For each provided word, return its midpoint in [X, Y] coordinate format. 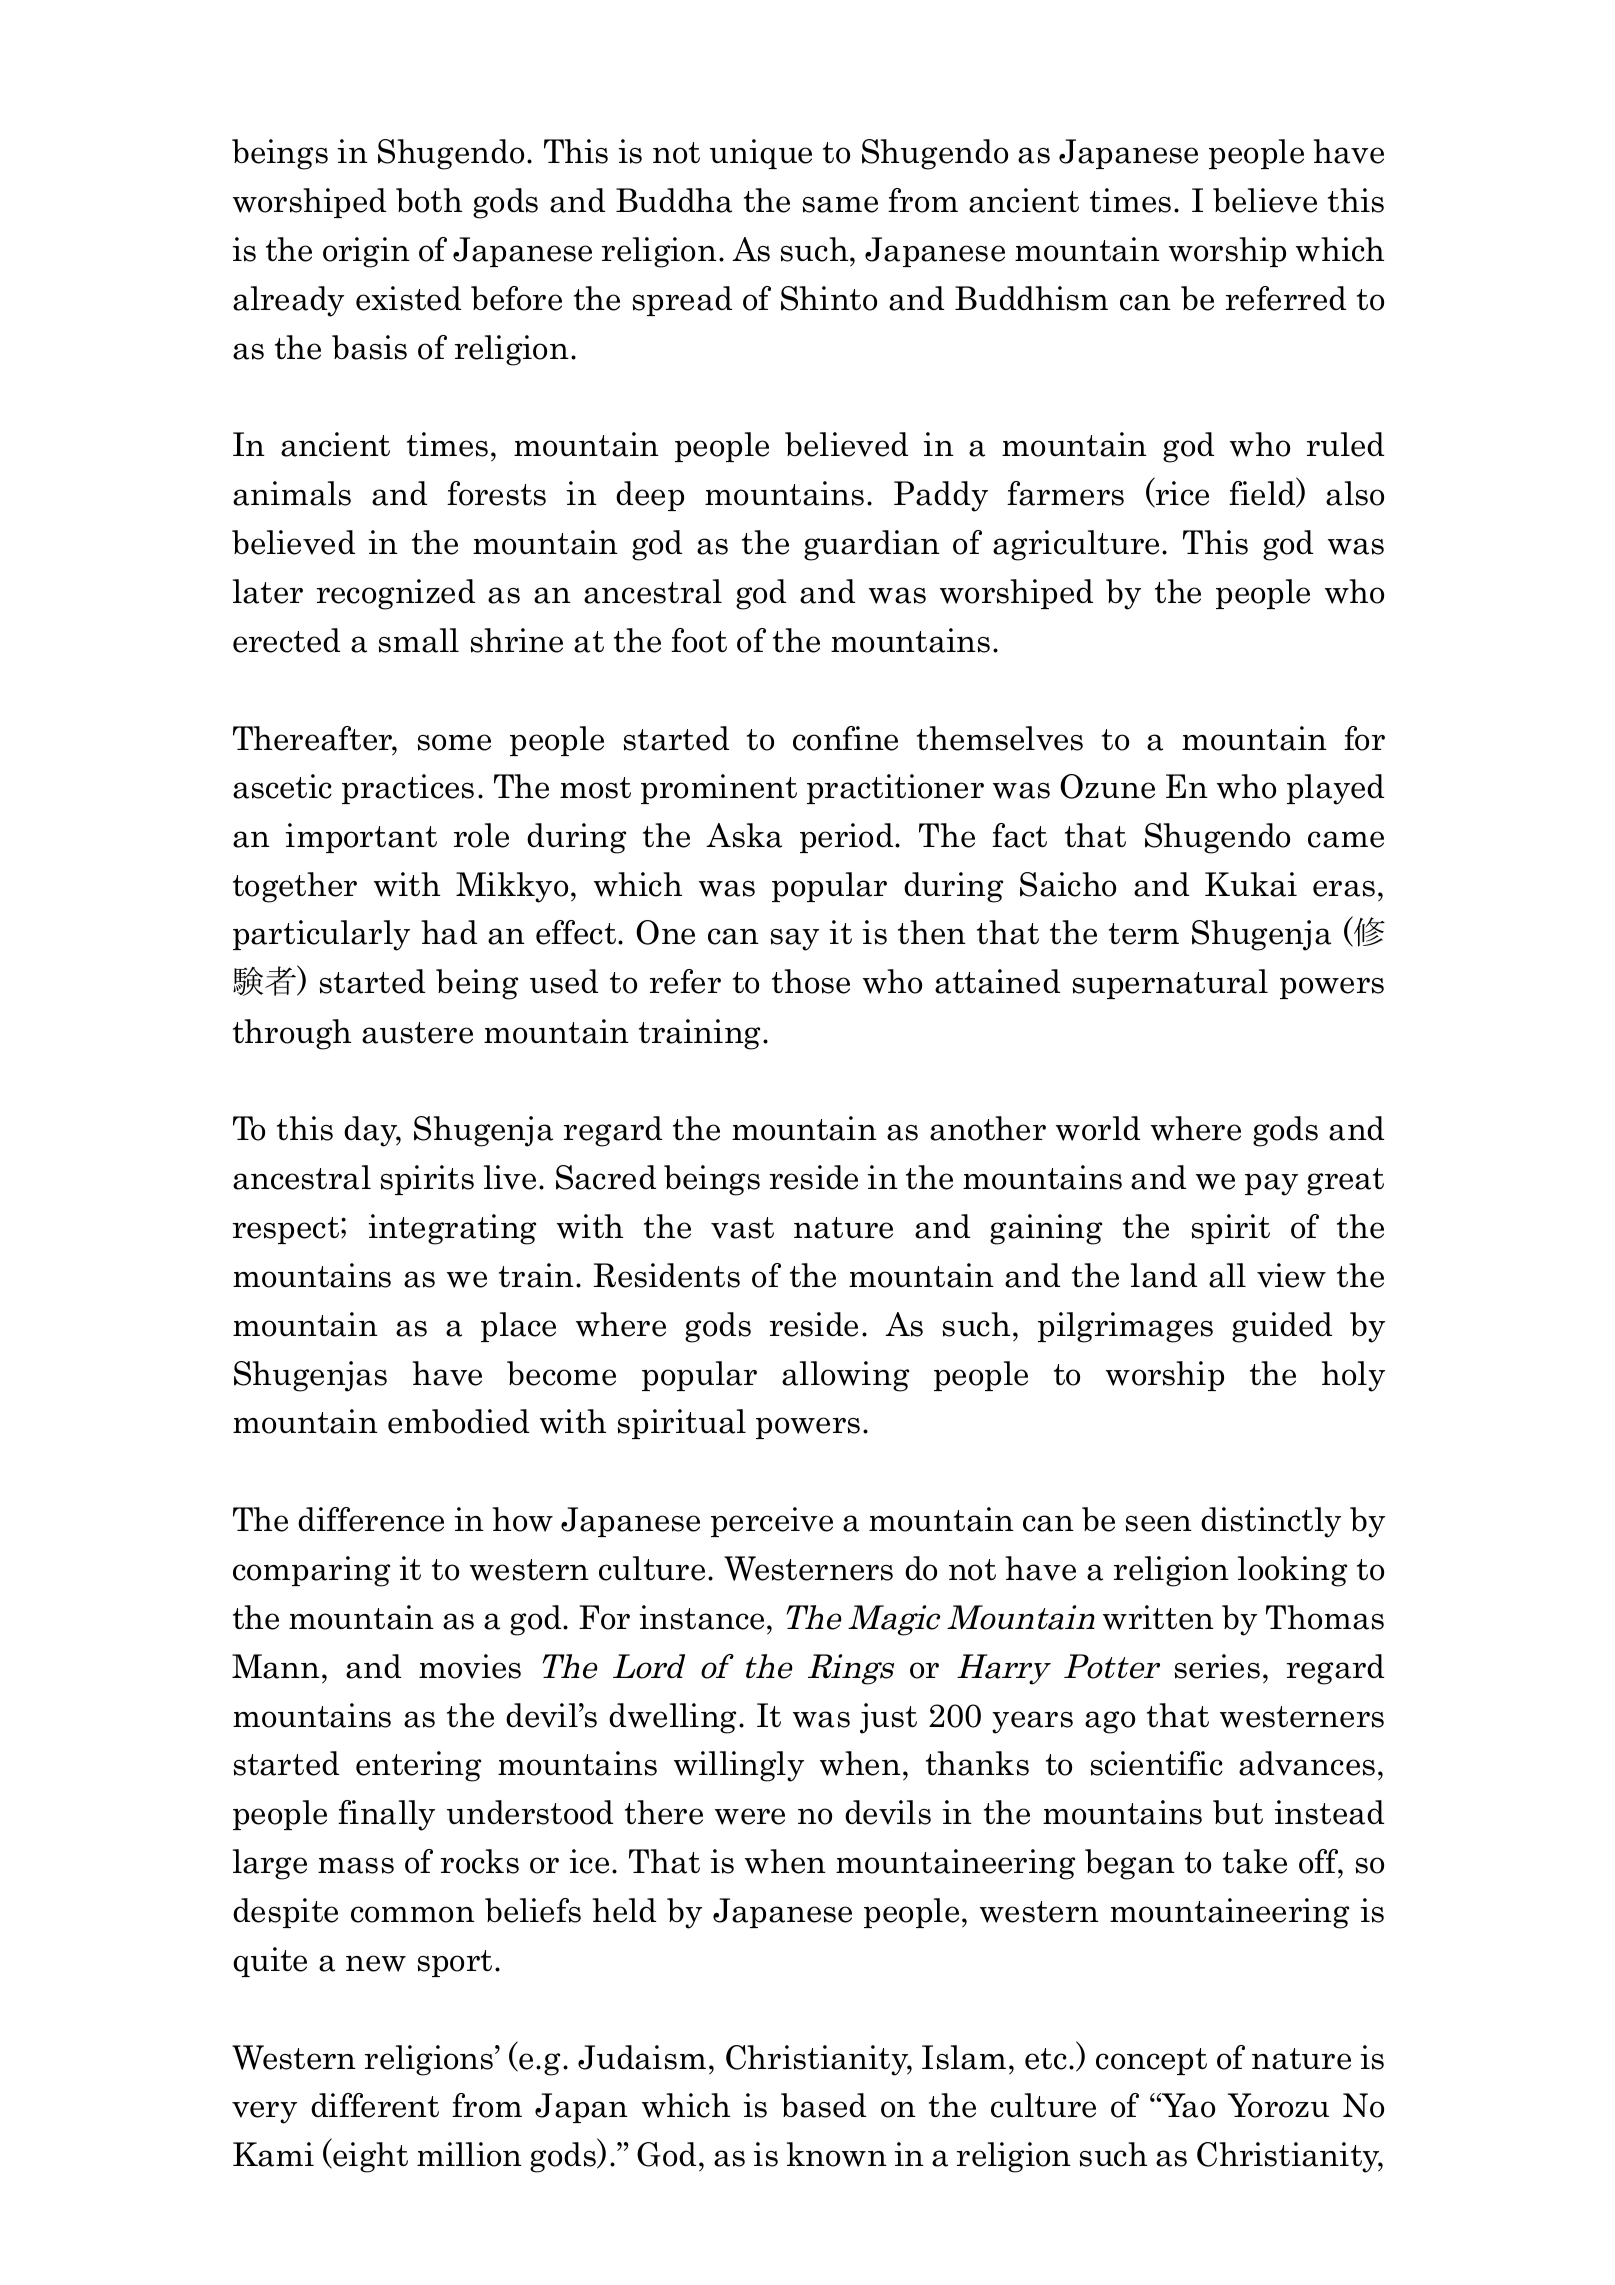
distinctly [1271, 1522]
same [840, 204]
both [429, 200]
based [823, 2105]
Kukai [1251, 884]
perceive [772, 1522]
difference [371, 1519]
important [361, 838]
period [848, 838]
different [375, 2105]
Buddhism [1031, 298]
